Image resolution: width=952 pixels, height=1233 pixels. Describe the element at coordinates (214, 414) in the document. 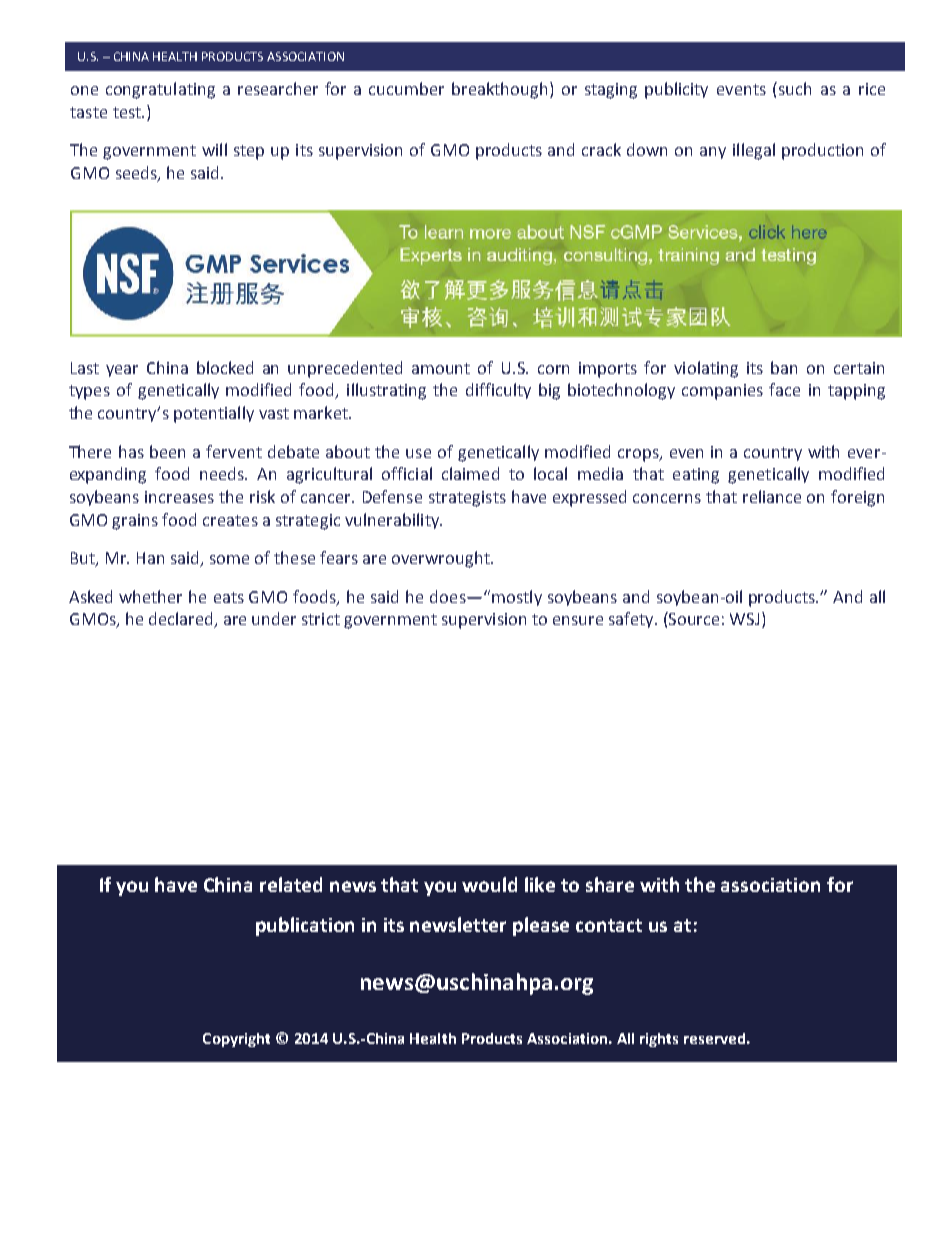

I see `potentially` at that location.
